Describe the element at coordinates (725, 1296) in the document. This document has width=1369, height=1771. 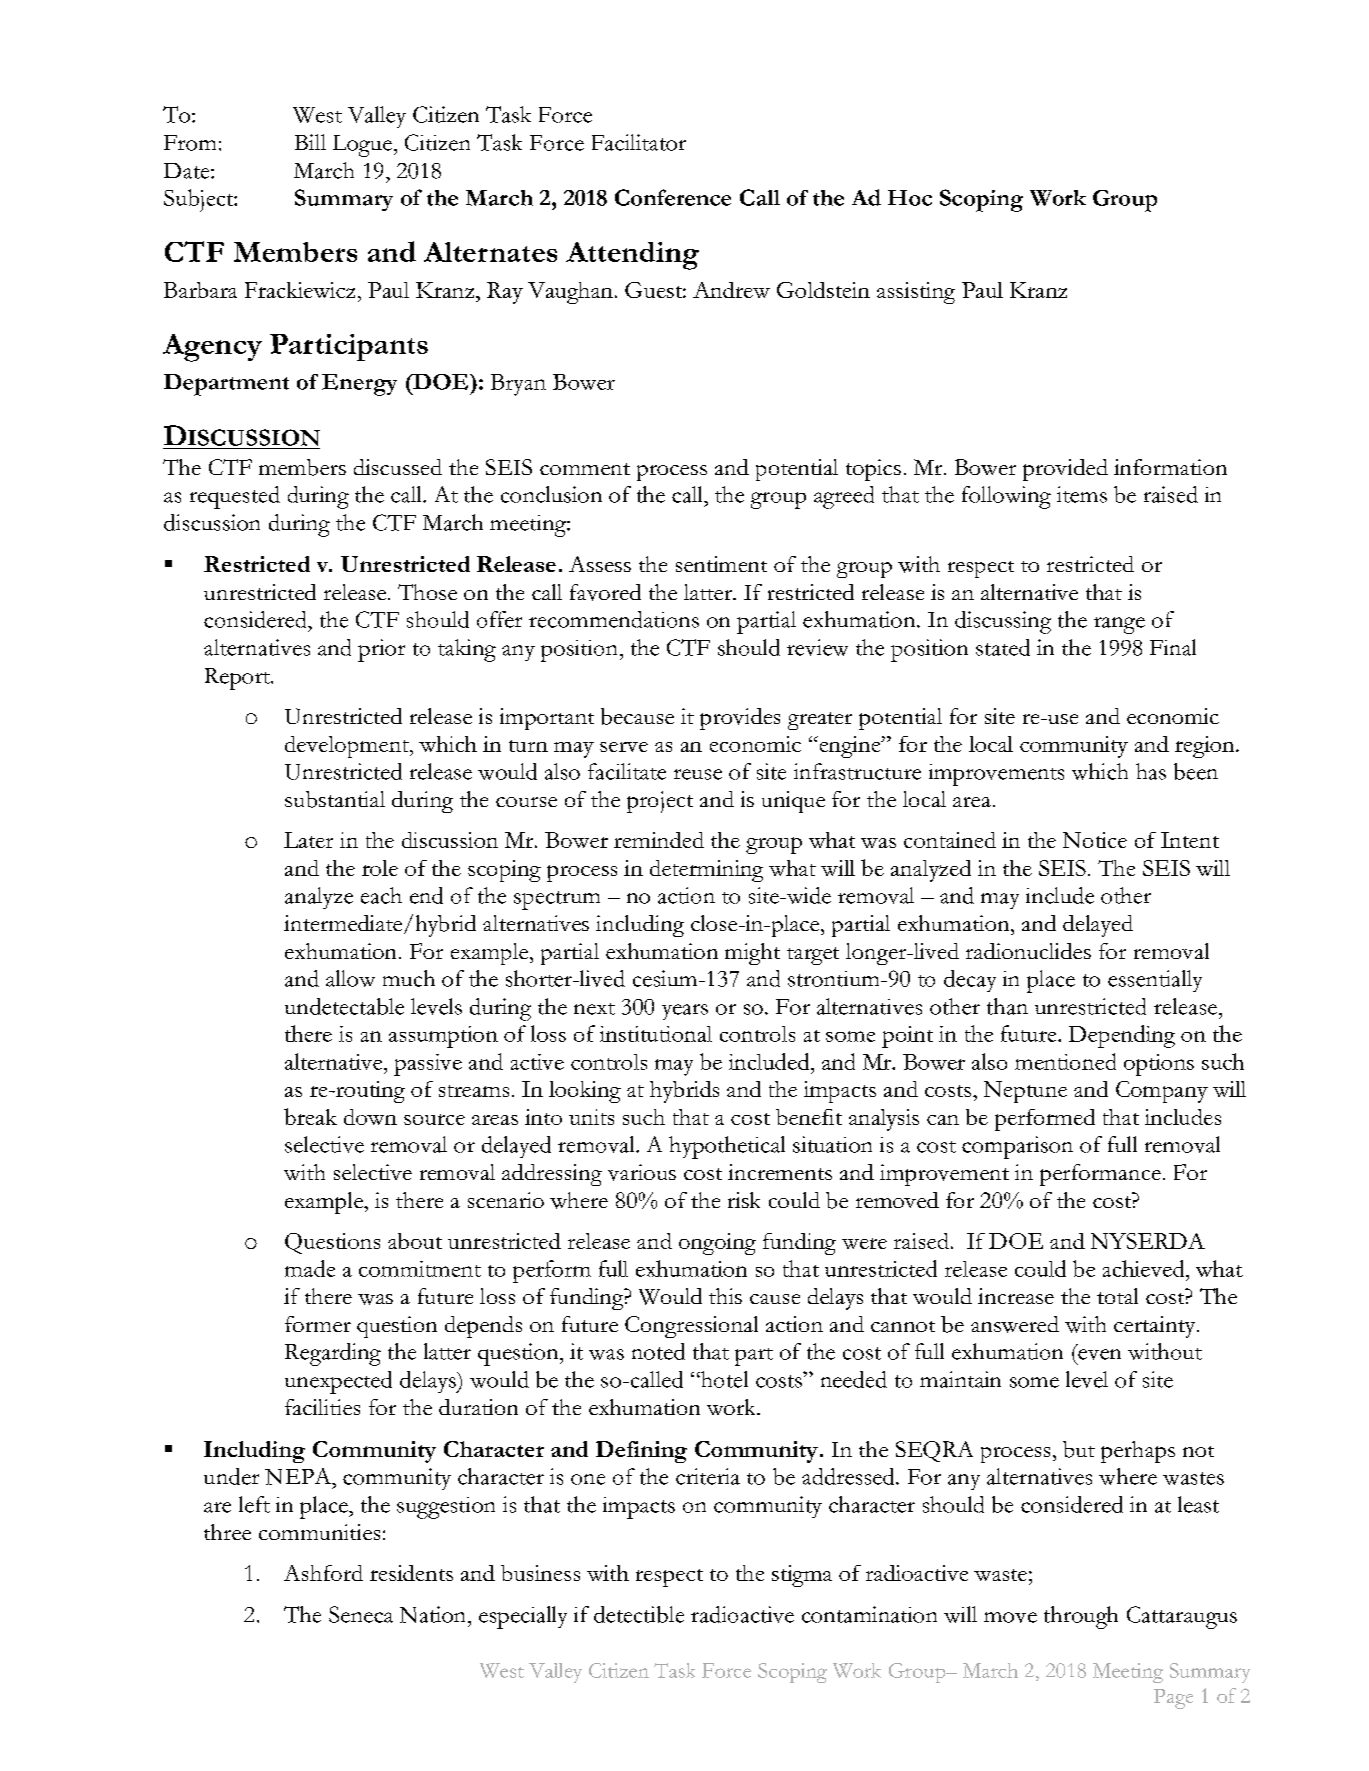
I see `this` at that location.
